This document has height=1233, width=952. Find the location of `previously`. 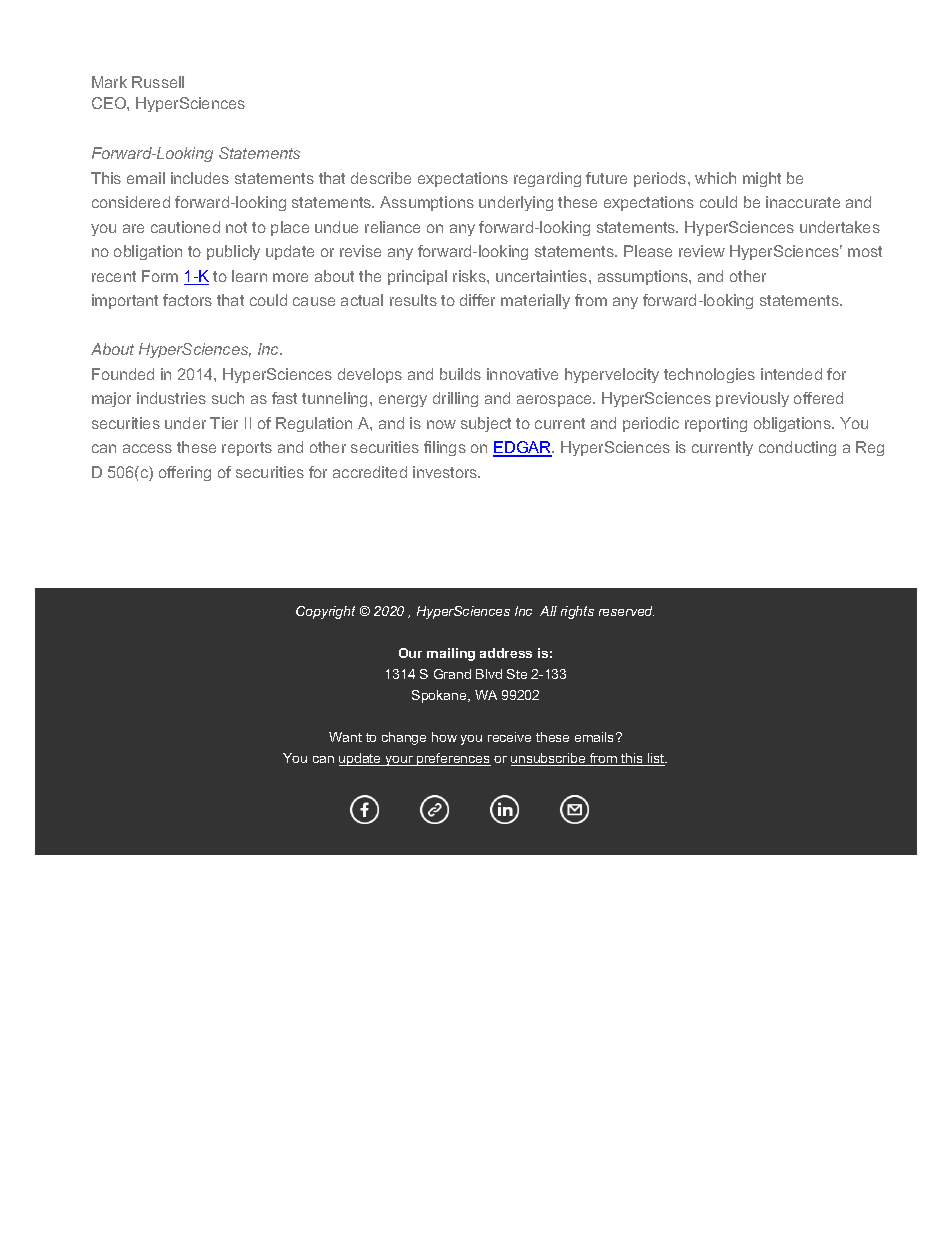

previously is located at coordinates (752, 399).
